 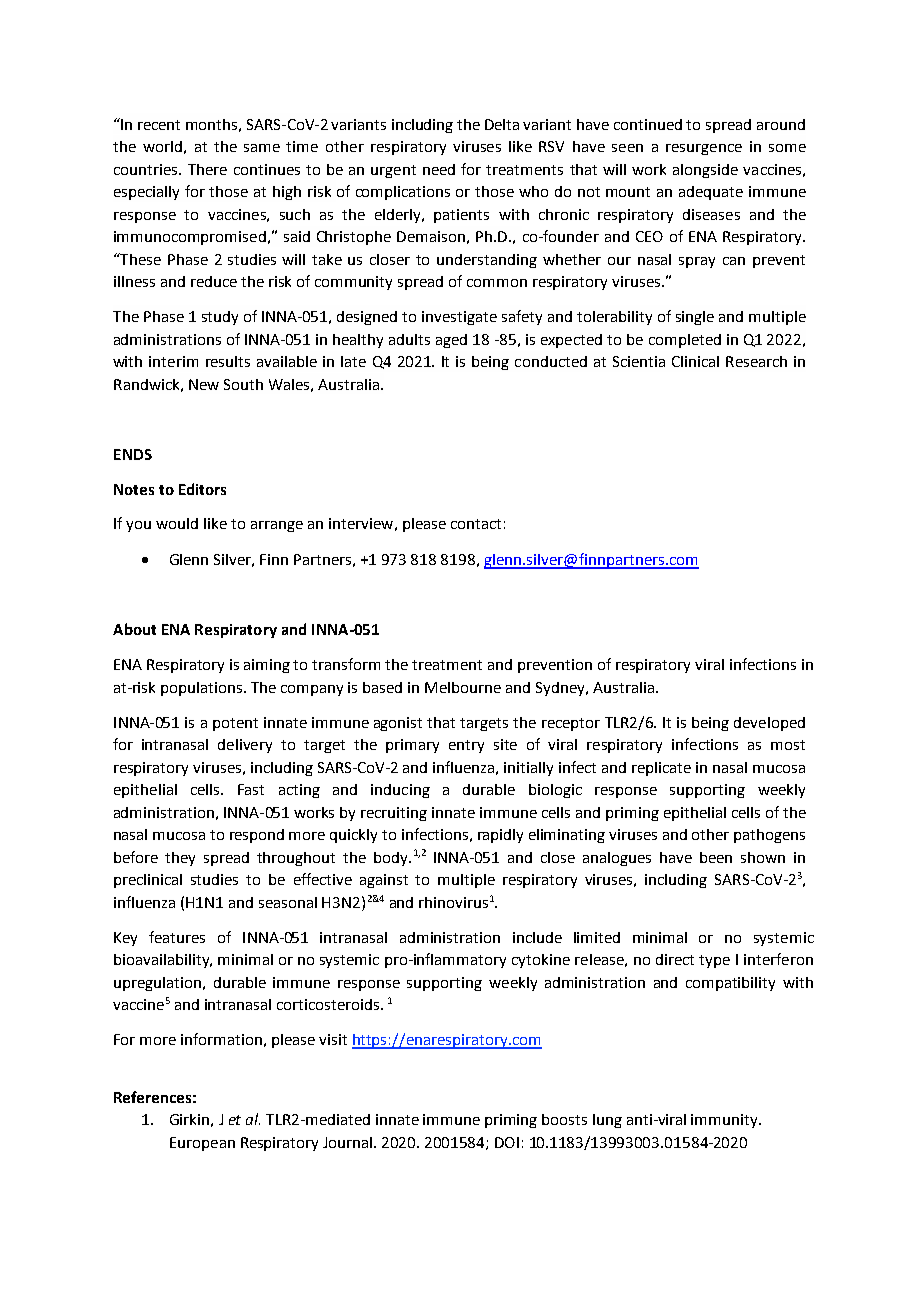 What do you see at coordinates (207, 169) in the screenshot?
I see `There` at bounding box center [207, 169].
